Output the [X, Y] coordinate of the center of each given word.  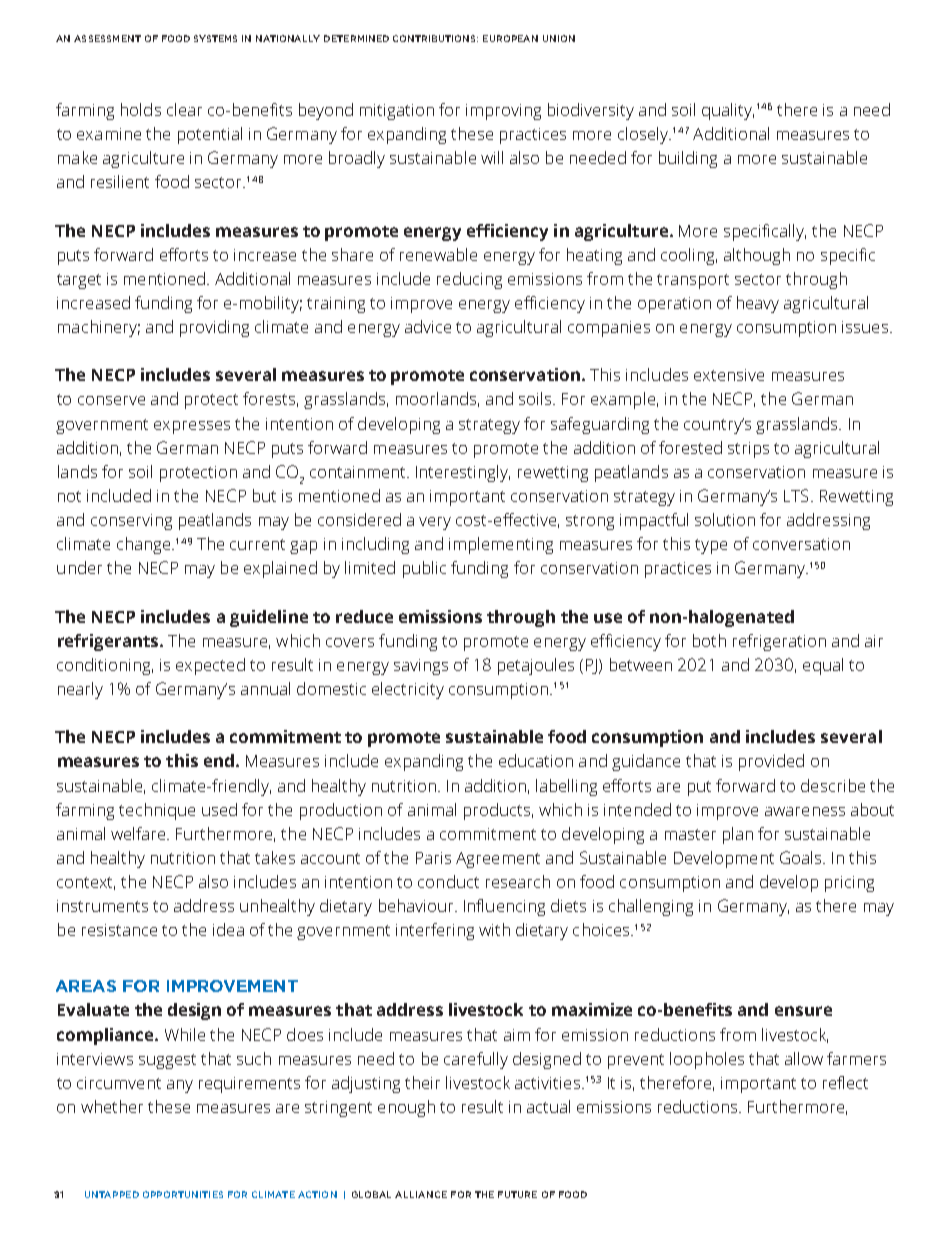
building [688, 159]
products [497, 811]
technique [157, 811]
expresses [192, 427]
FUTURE [517, 1194]
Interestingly [463, 473]
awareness [805, 811]
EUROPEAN [510, 38]
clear [184, 109]
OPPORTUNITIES [183, 1194]
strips [748, 450]
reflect [845, 1082]
